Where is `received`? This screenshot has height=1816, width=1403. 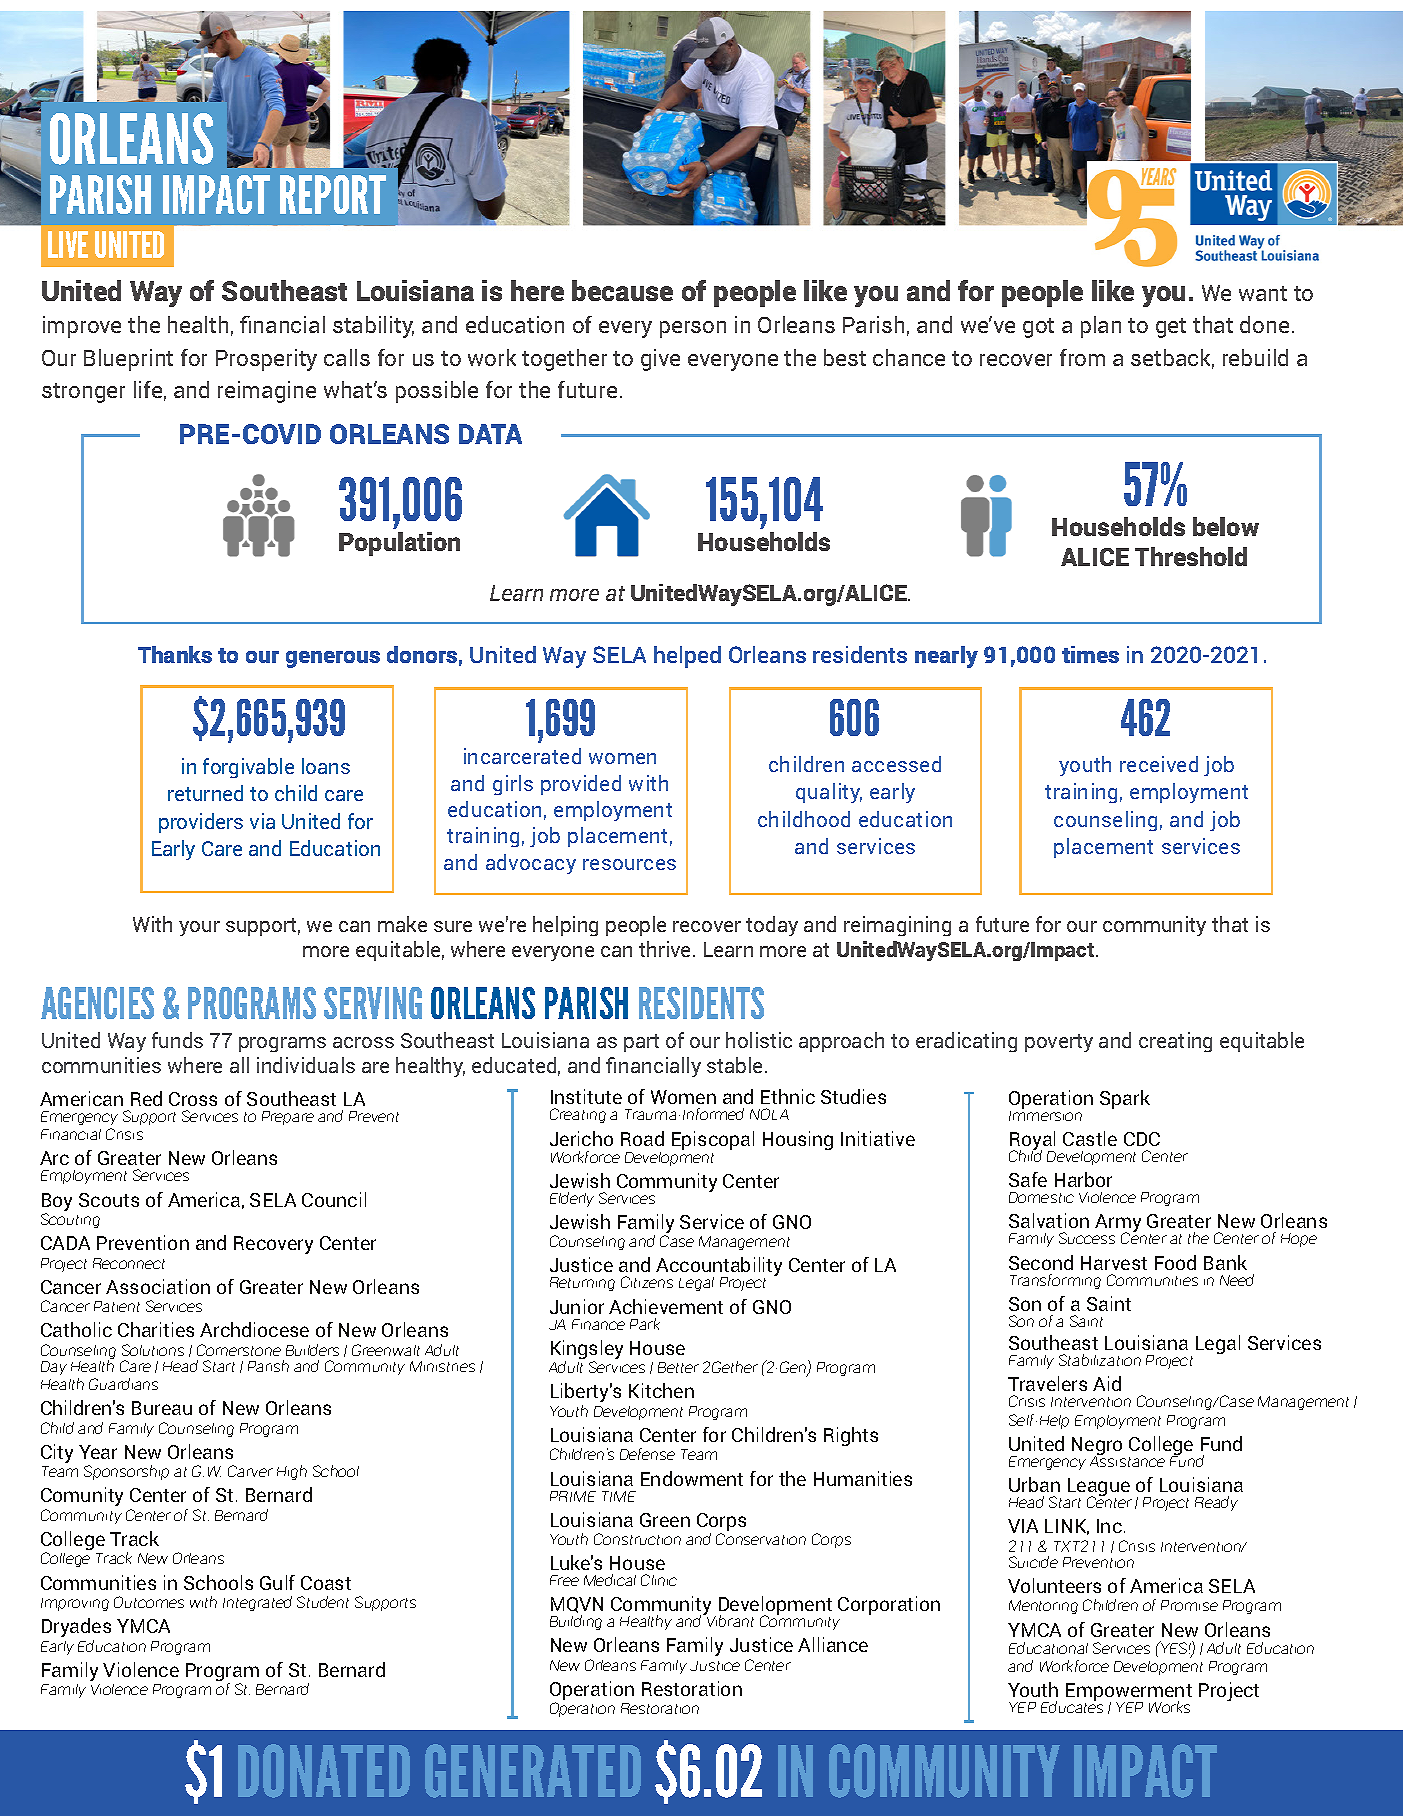
received is located at coordinates (1159, 764).
